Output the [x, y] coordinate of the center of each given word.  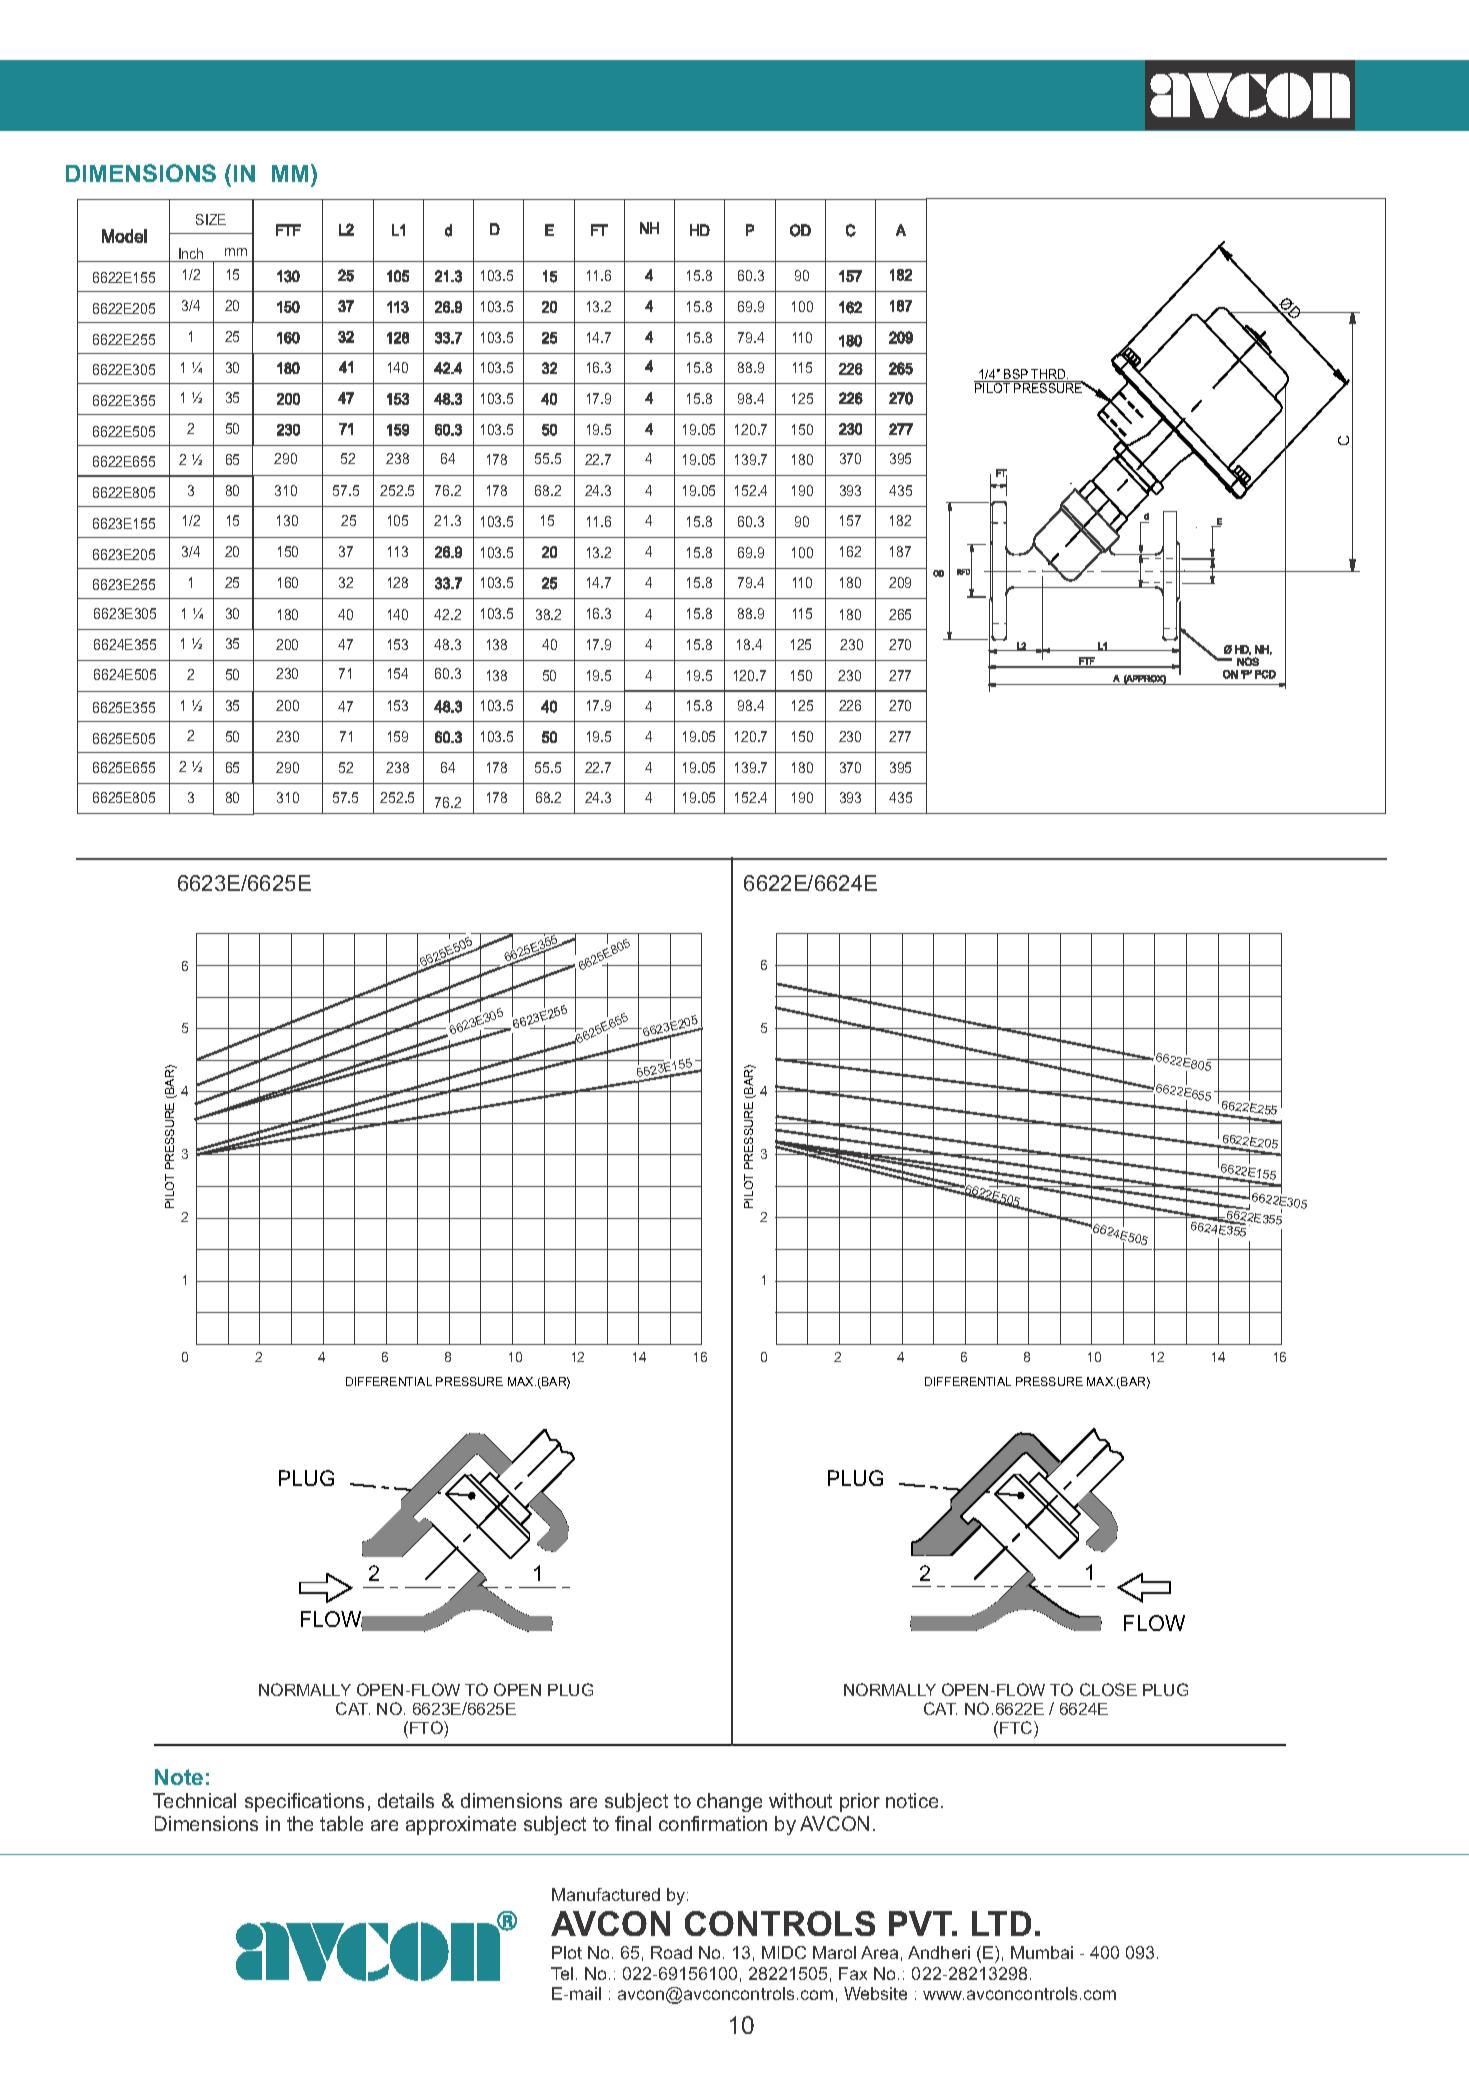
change [729, 1802]
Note [179, 1777]
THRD [1049, 375]
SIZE [211, 219]
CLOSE [1108, 1689]
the [300, 1823]
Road [671, 1952]
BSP [1016, 375]
